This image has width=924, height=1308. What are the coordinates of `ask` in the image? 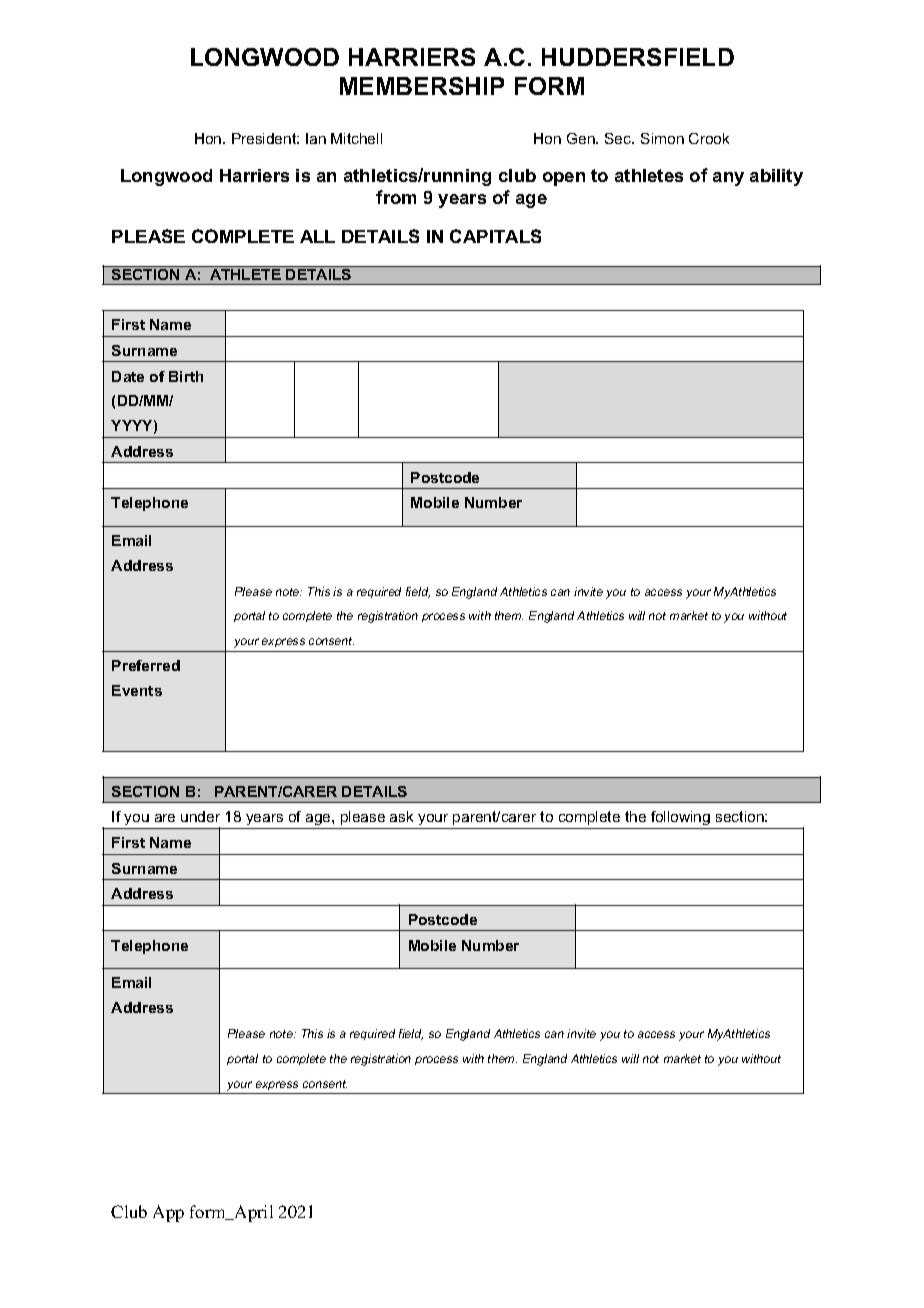 It's located at (401, 816).
